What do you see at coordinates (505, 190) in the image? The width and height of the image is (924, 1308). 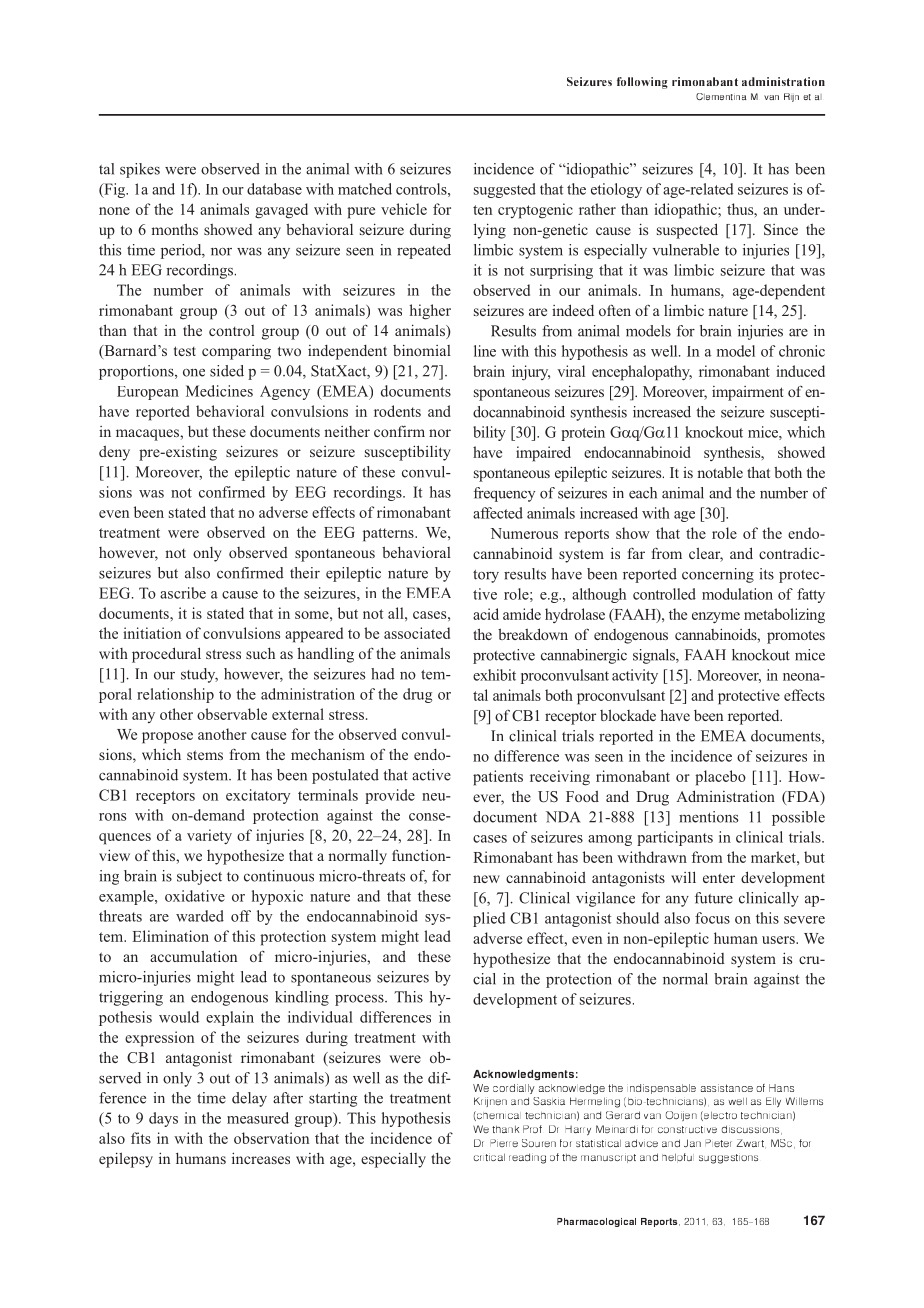 I see `suggested` at bounding box center [505, 190].
